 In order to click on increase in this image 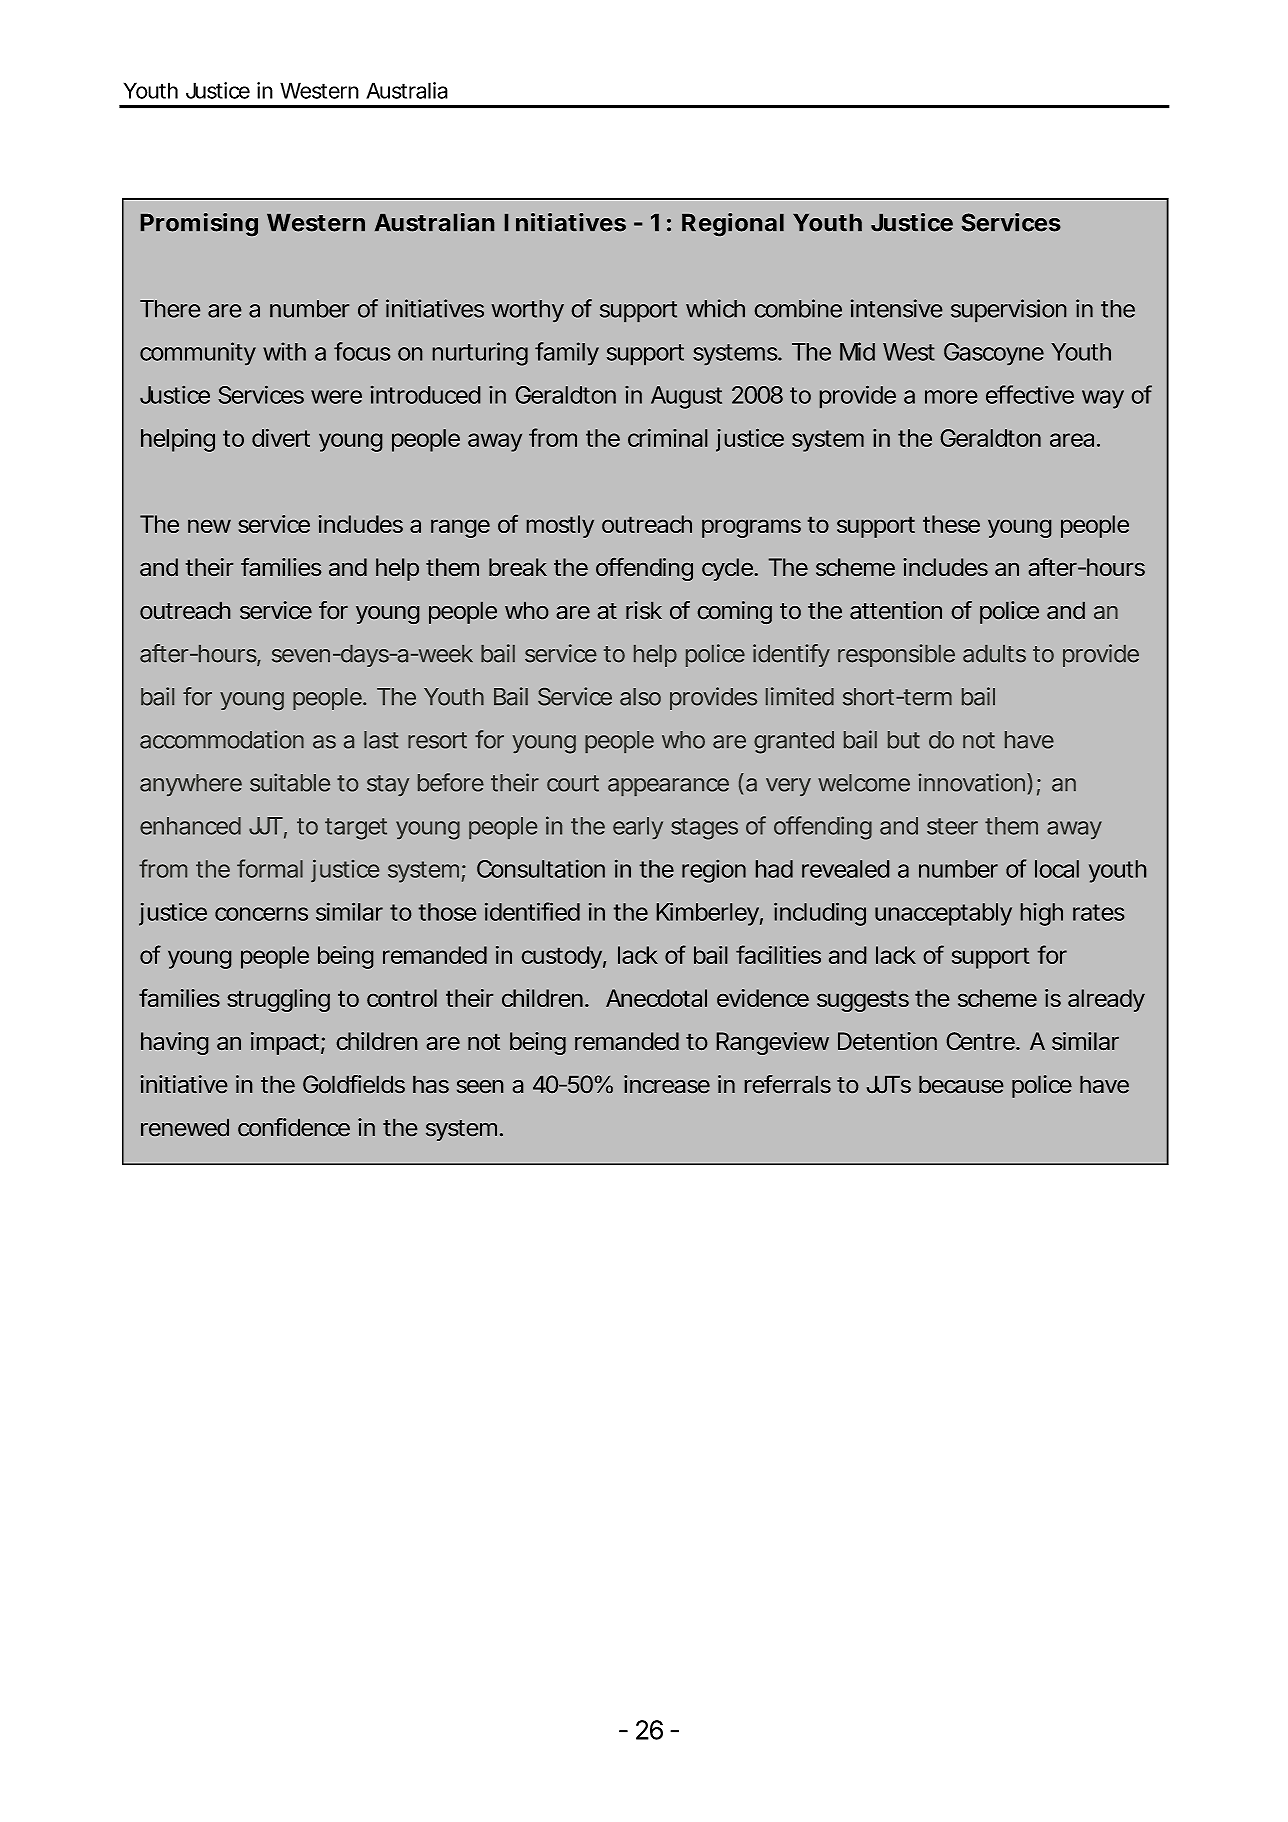, I will do `click(667, 1084)`.
